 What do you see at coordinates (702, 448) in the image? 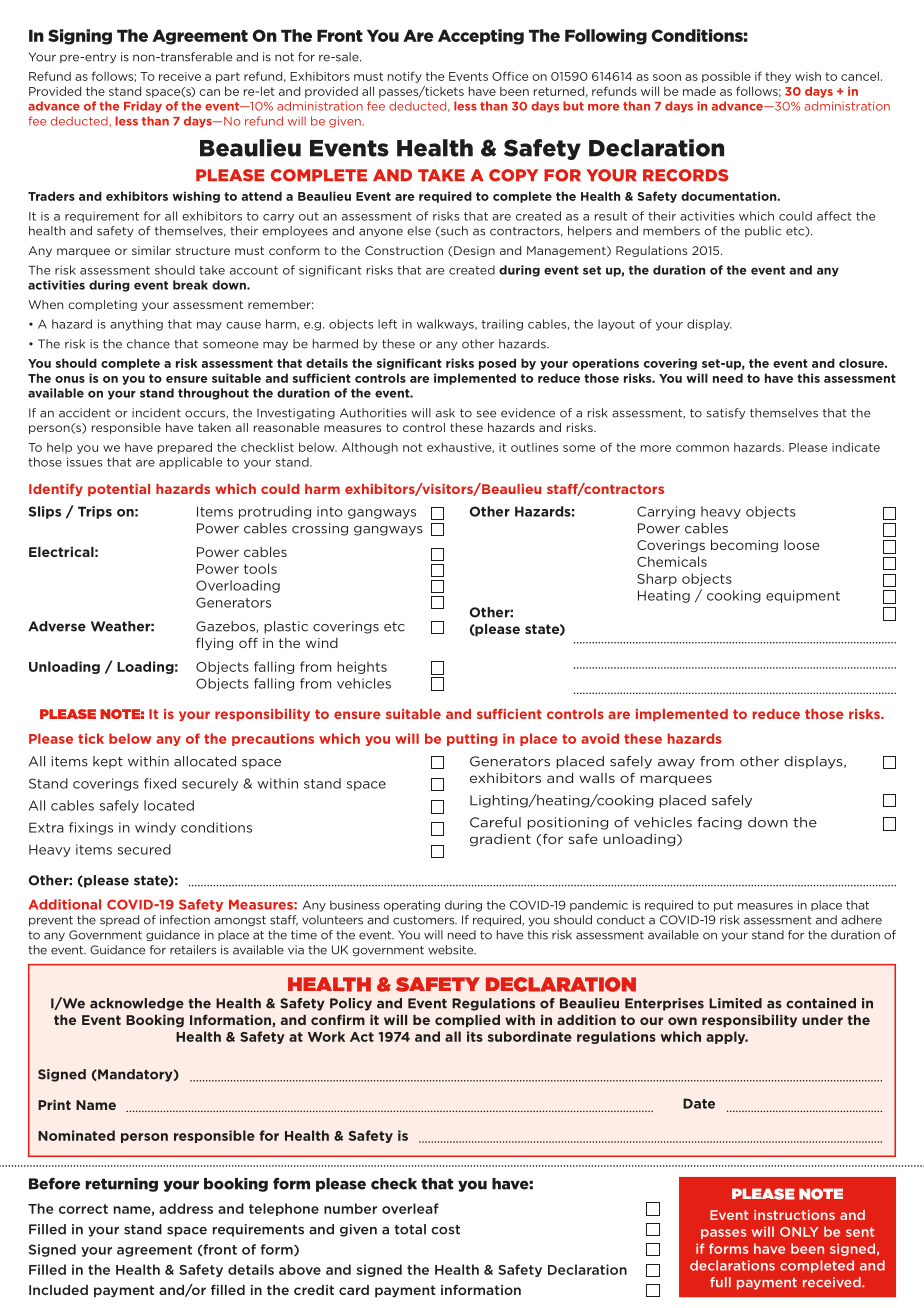
I see `common` at bounding box center [702, 448].
